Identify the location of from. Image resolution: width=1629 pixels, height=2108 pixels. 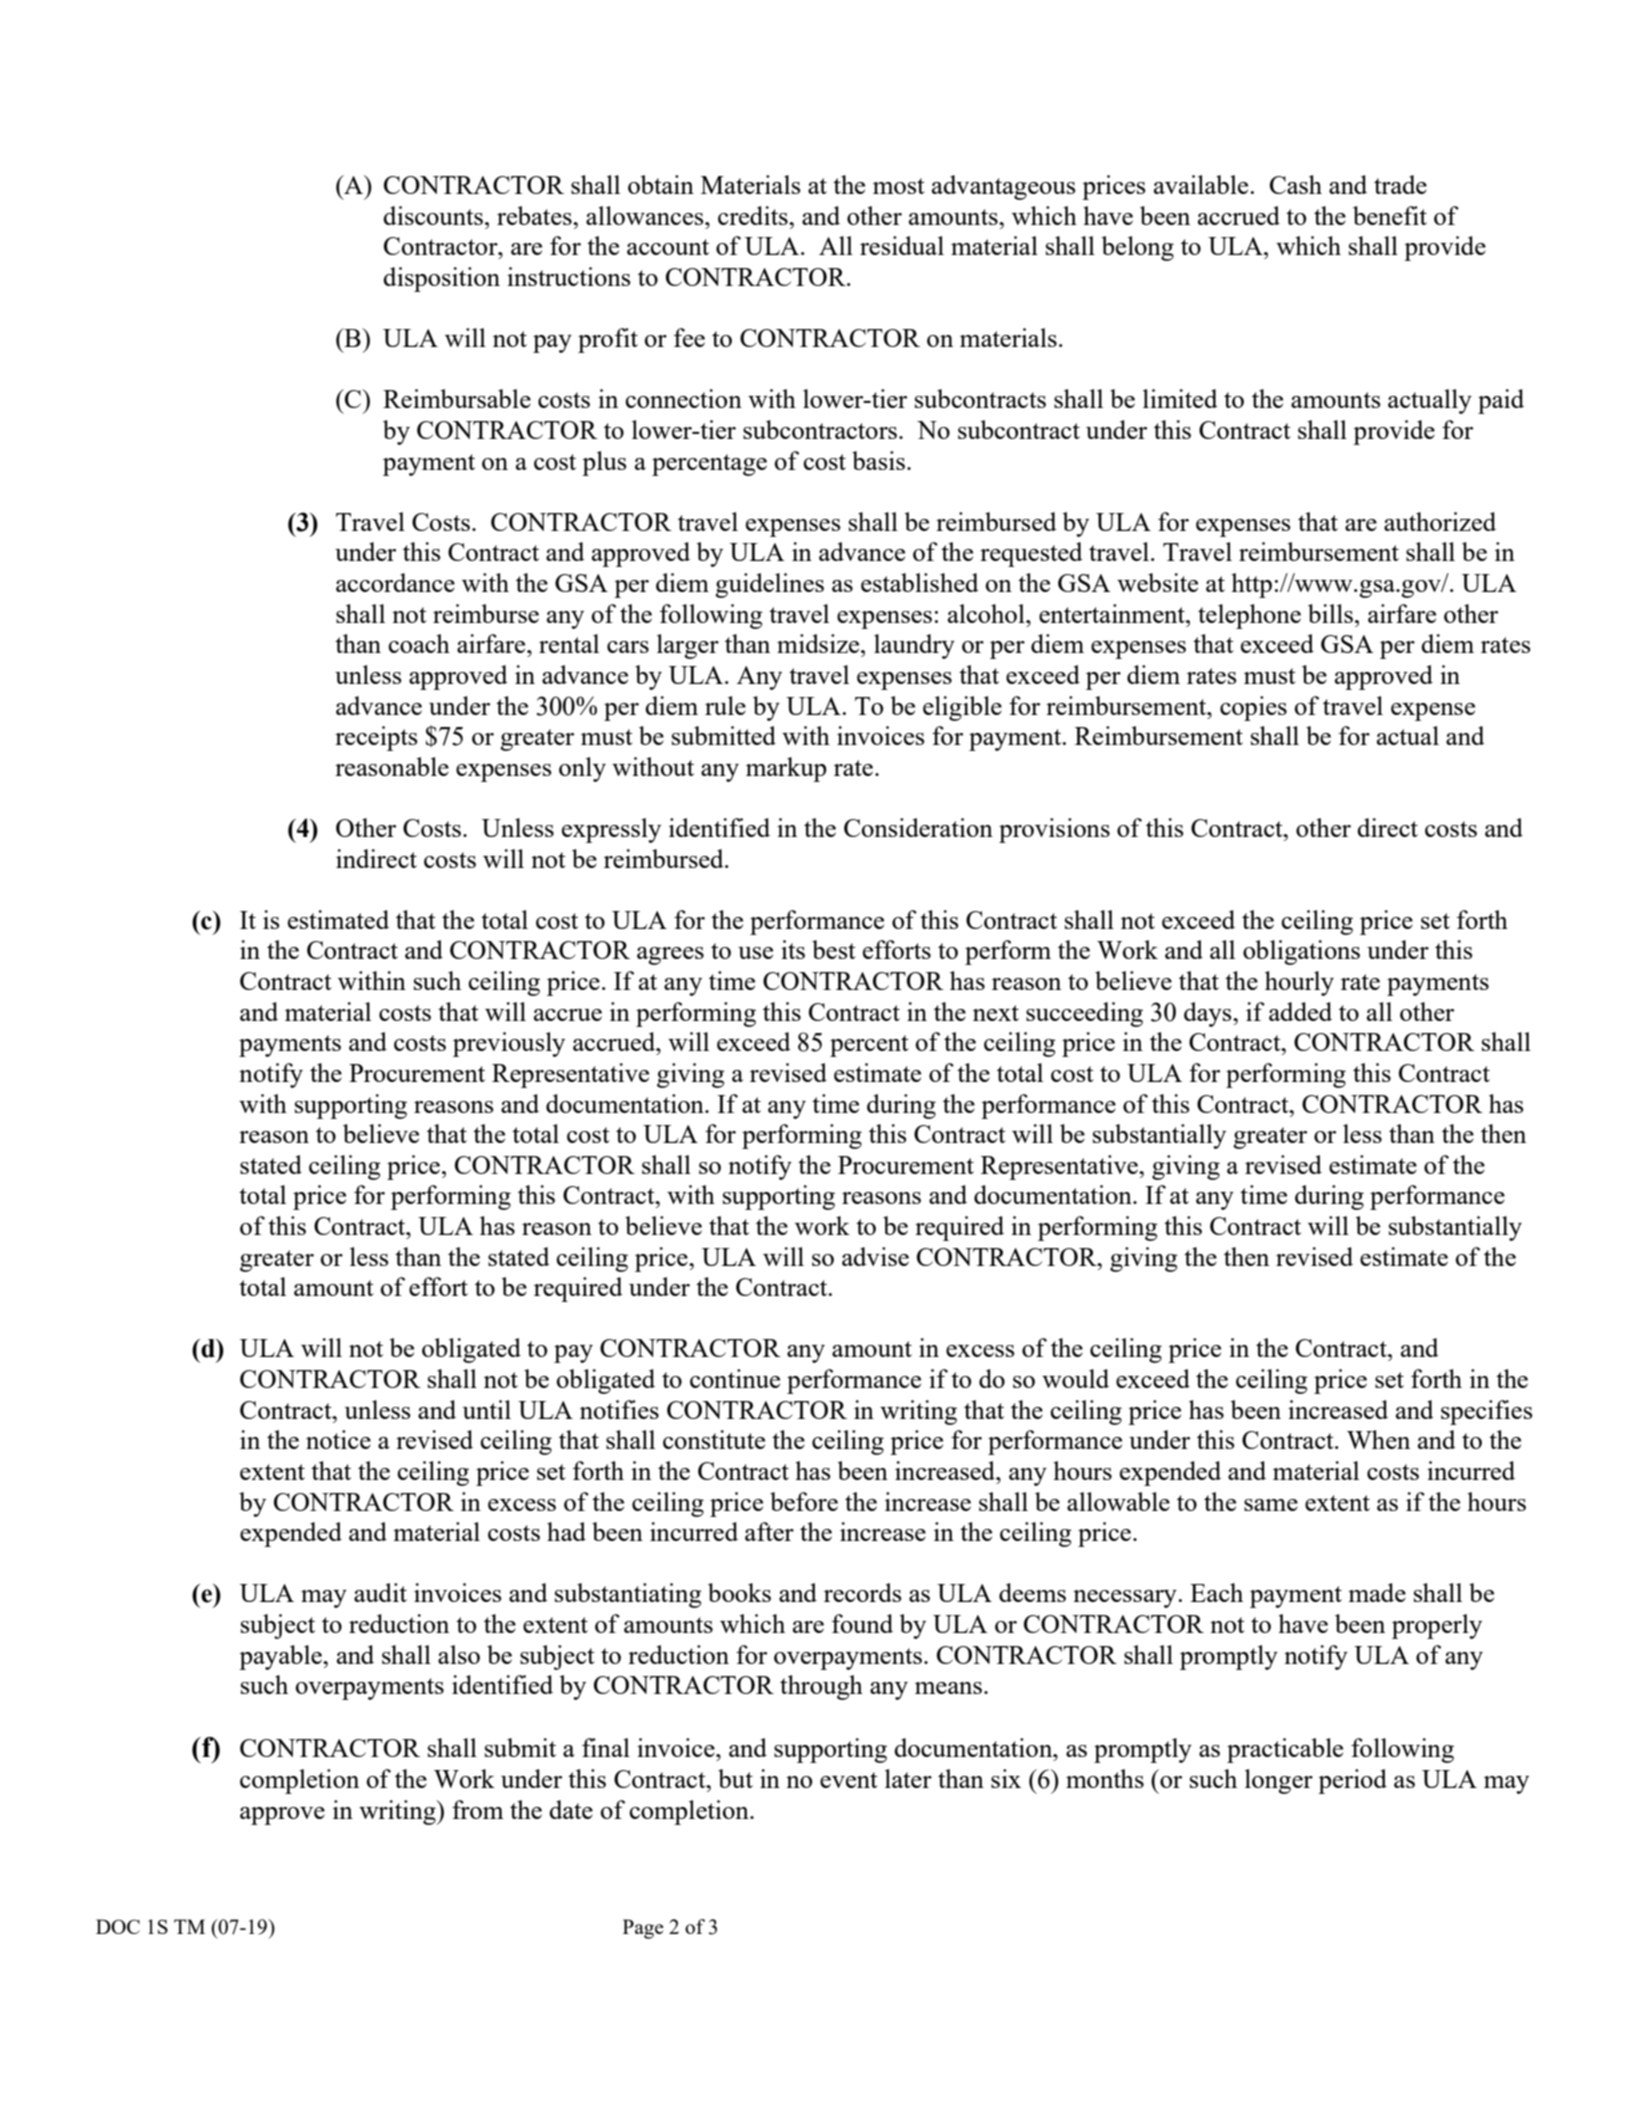
(478, 1809).
